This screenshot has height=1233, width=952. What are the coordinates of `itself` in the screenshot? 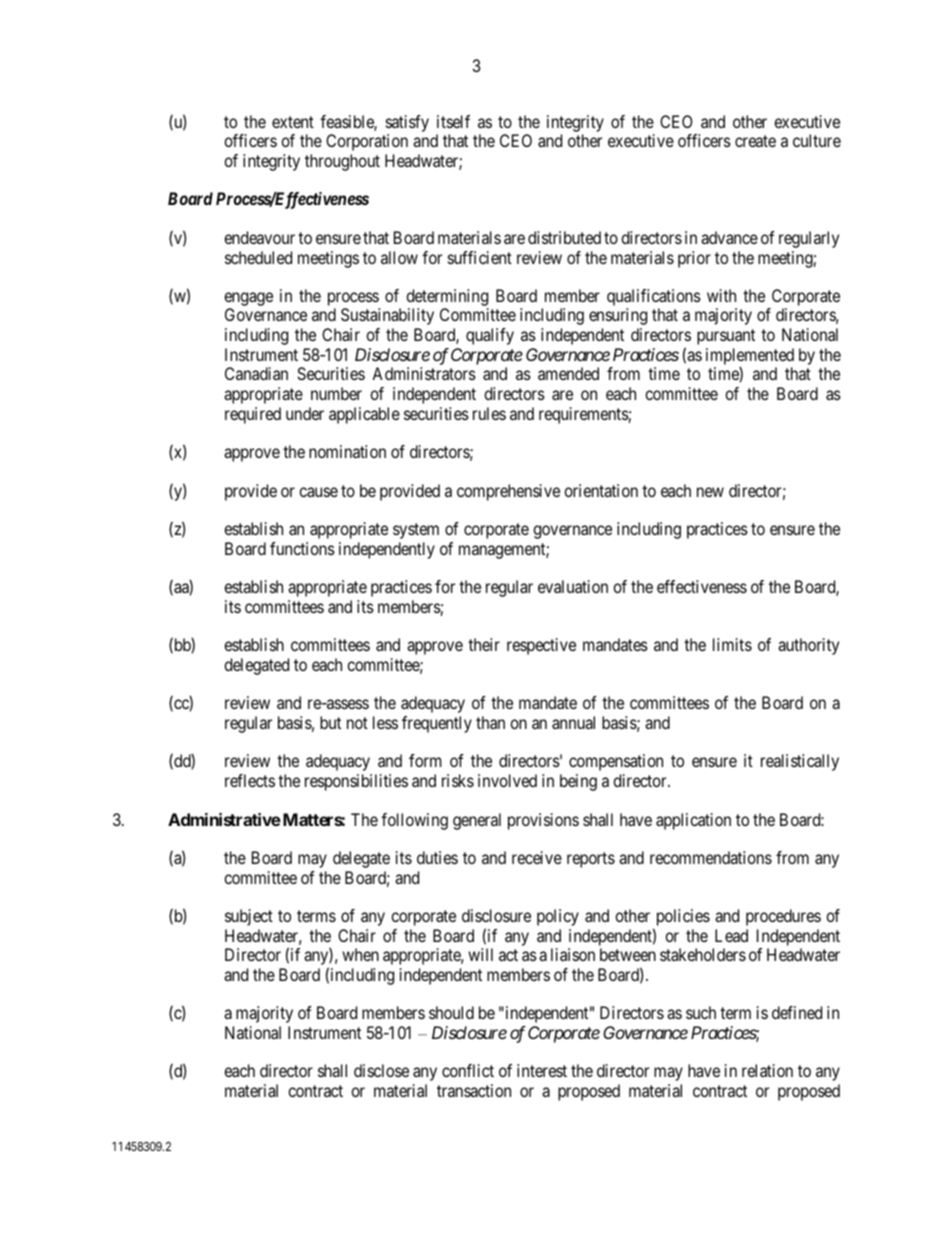 It's located at (453, 121).
